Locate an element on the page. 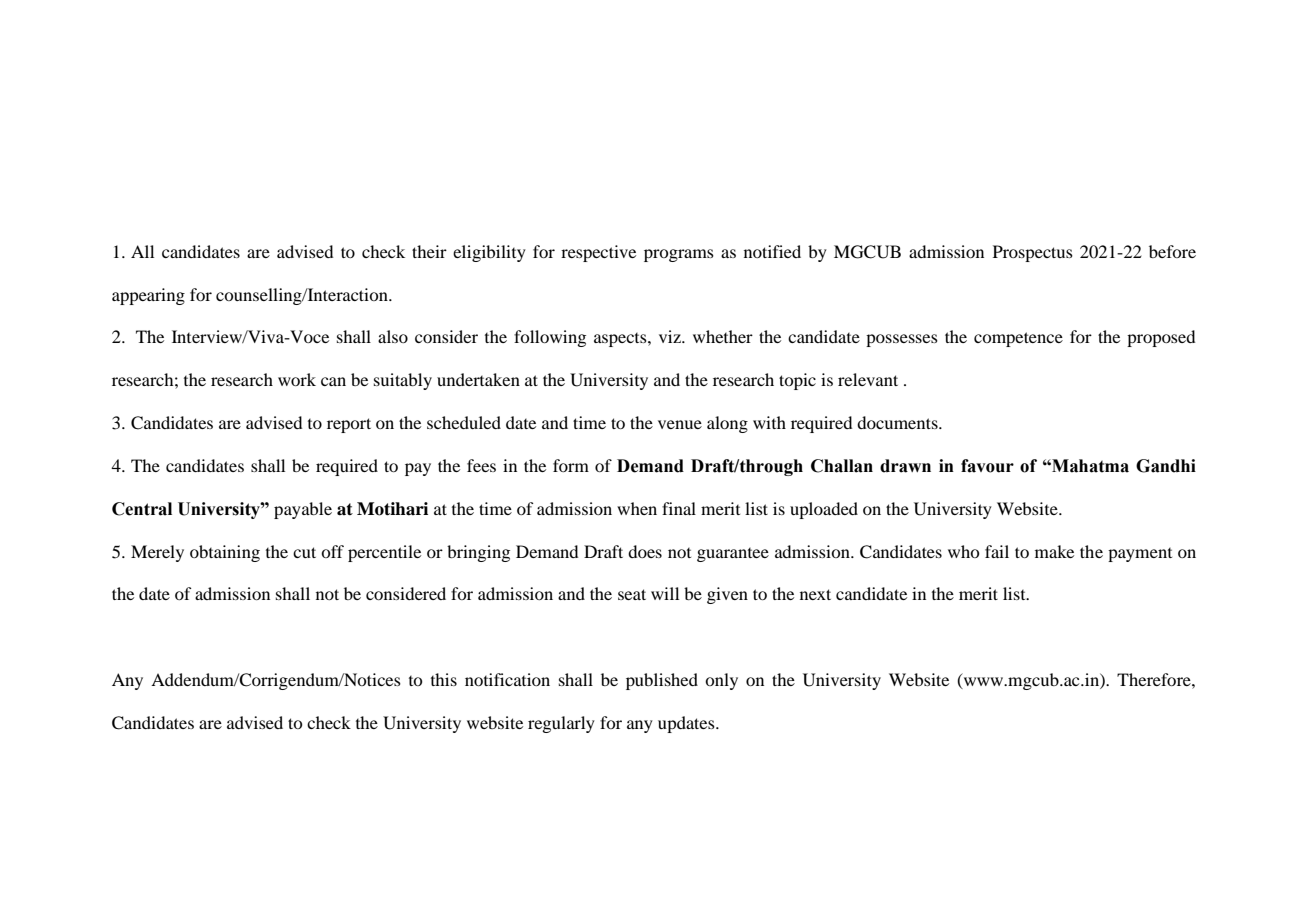 Image resolution: width=1308 pixels, height=924 pixels. favour is located at coordinates (987, 466).
